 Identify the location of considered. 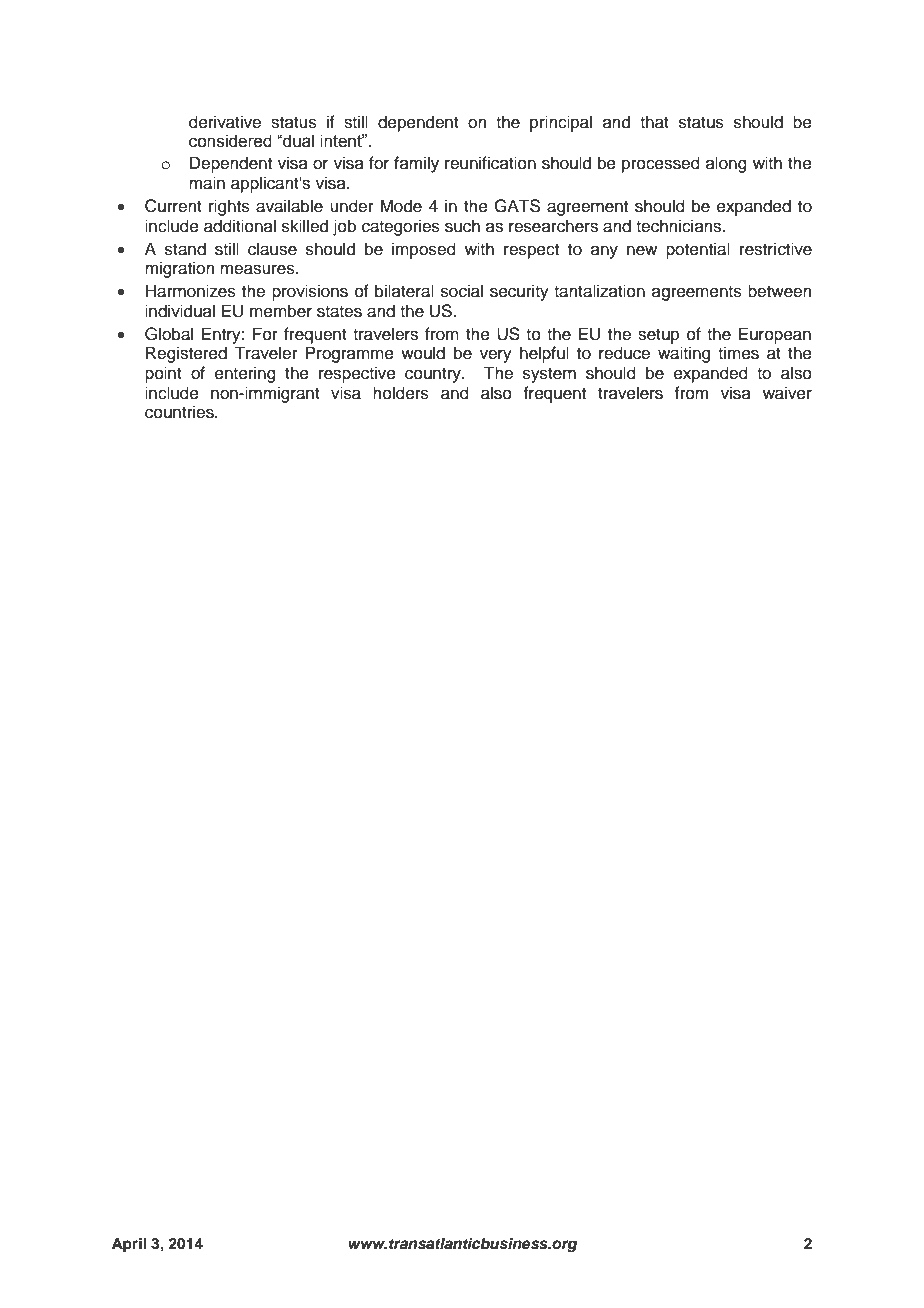
(230, 141).
